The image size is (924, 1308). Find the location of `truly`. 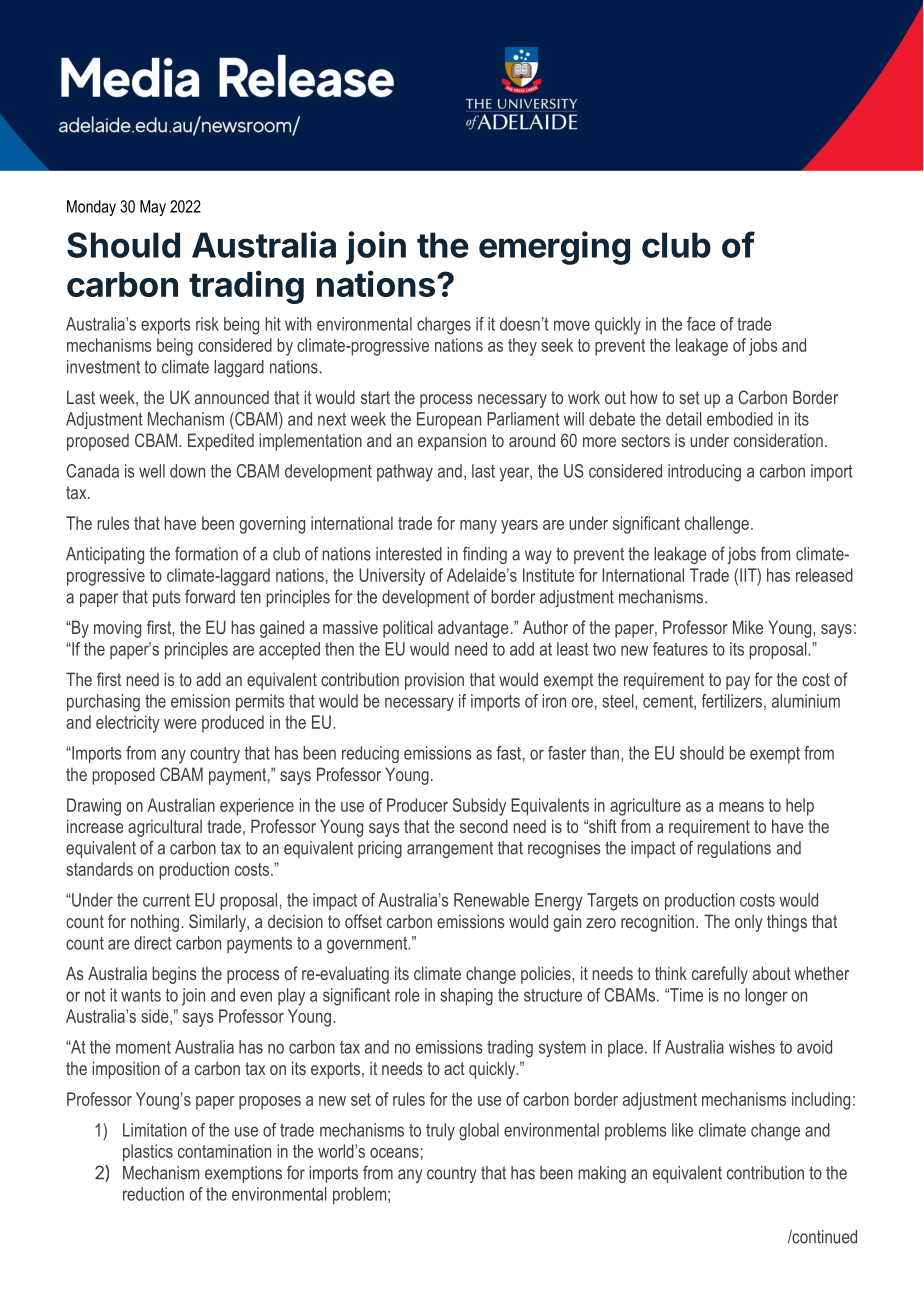

truly is located at coordinates (440, 1132).
